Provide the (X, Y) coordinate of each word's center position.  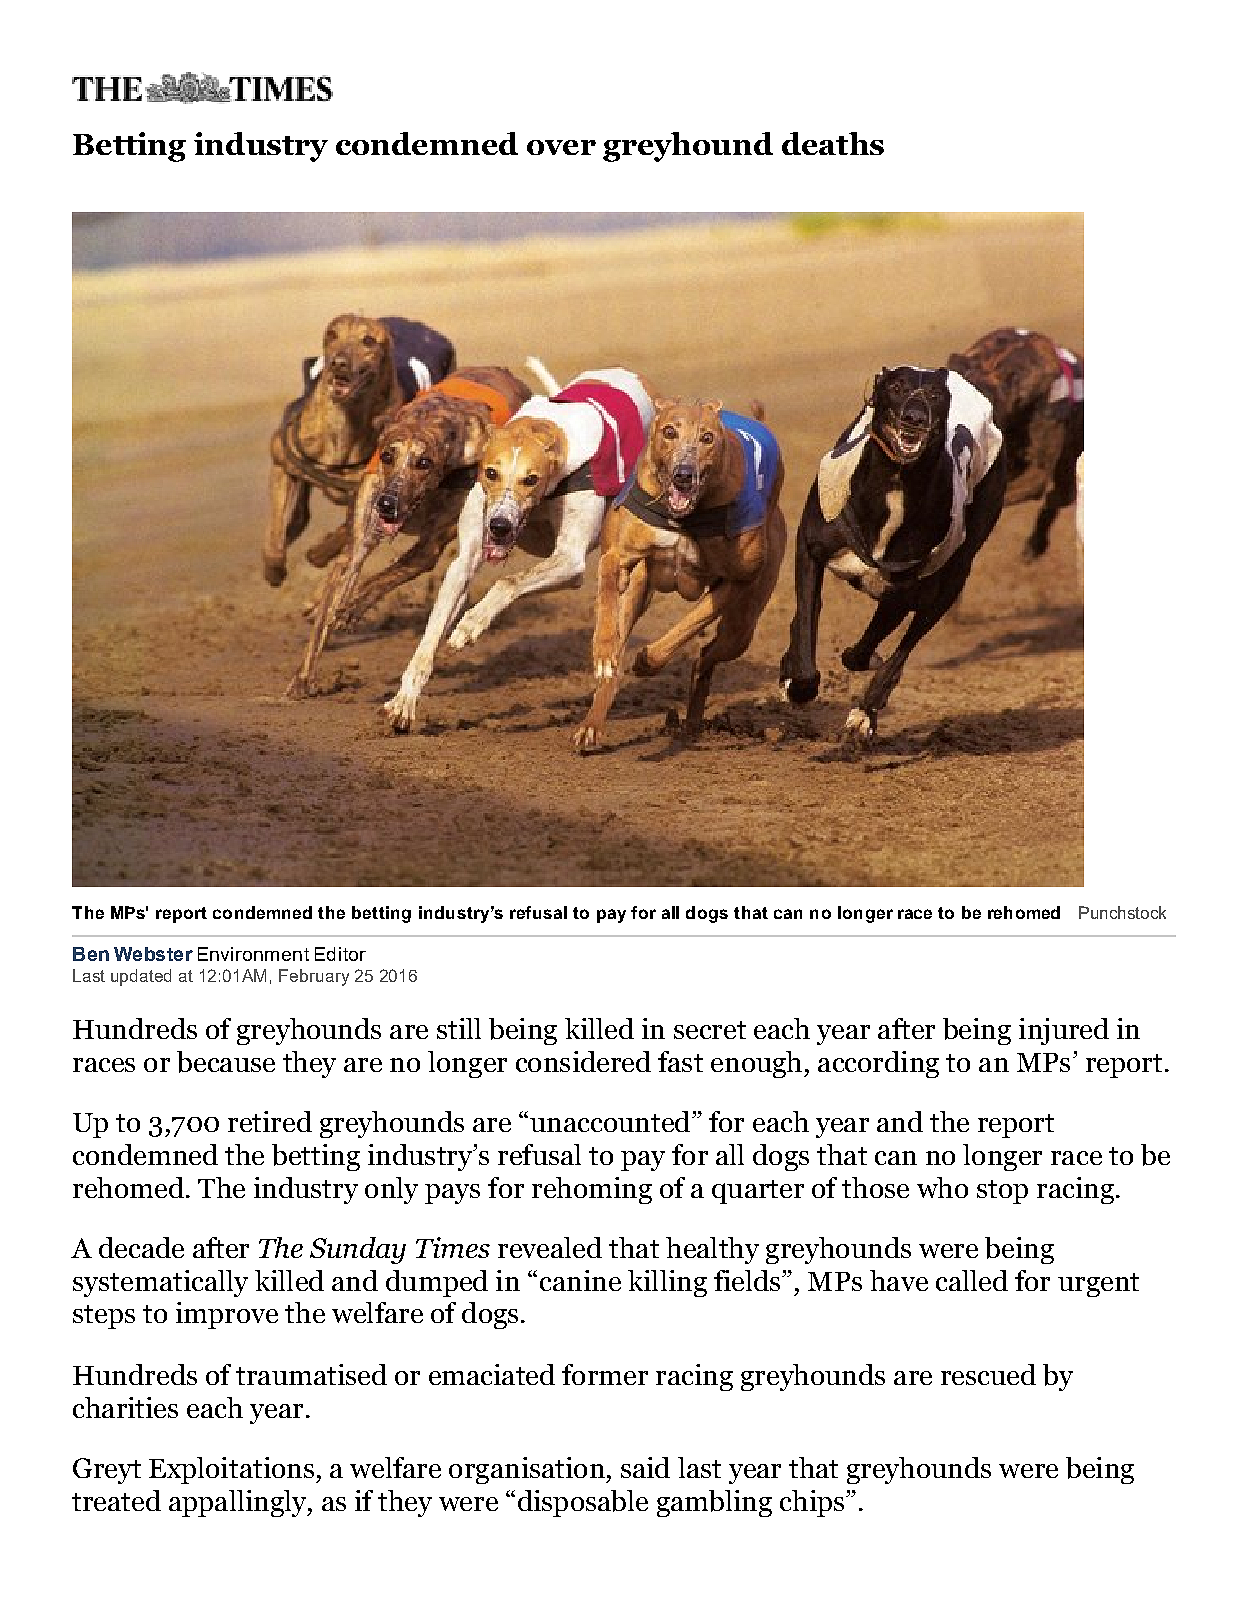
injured (1064, 1031)
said (645, 1467)
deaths (833, 143)
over (561, 147)
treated (116, 1500)
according (878, 1064)
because (226, 1062)
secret (710, 1030)
